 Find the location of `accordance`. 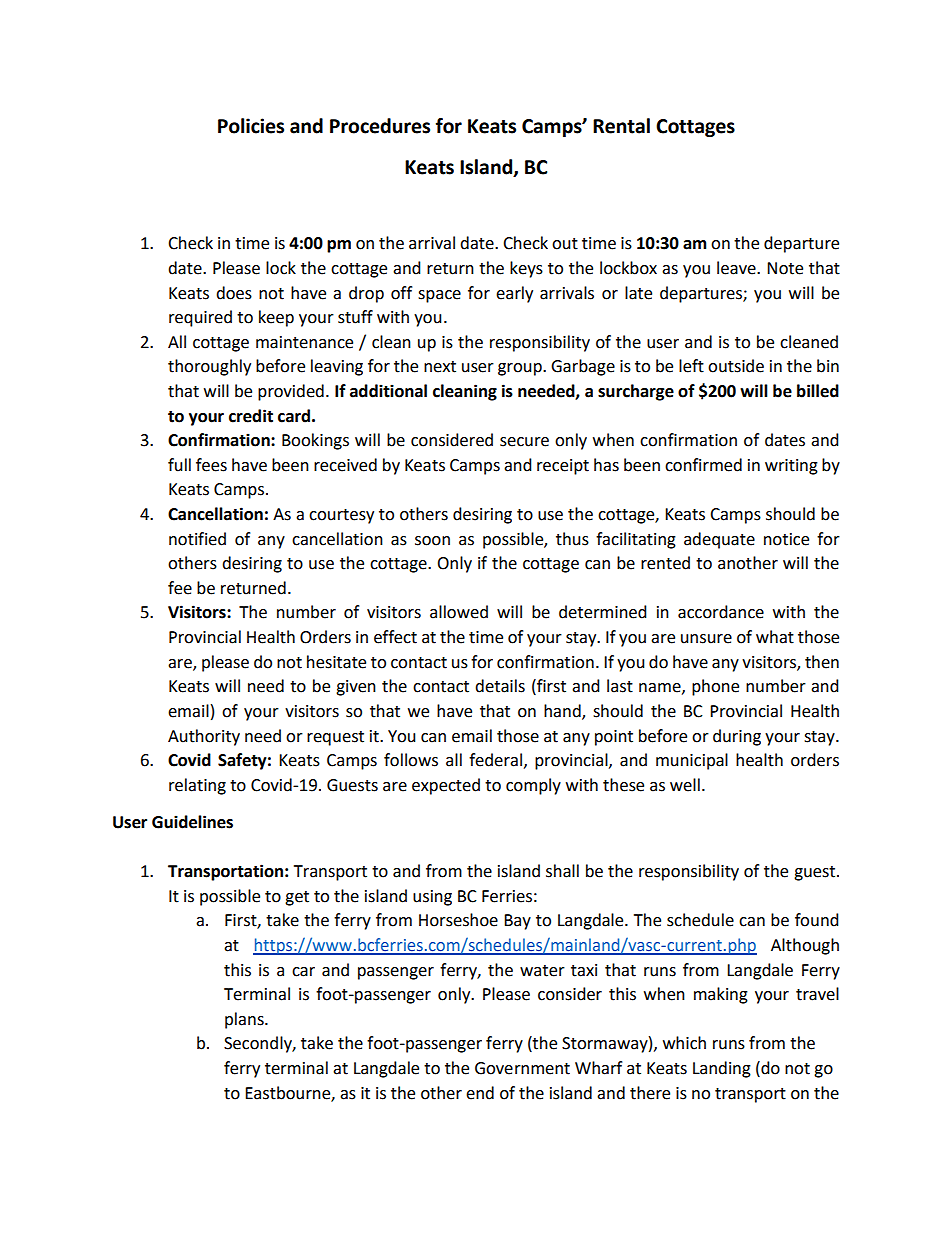

accordance is located at coordinates (721, 612).
